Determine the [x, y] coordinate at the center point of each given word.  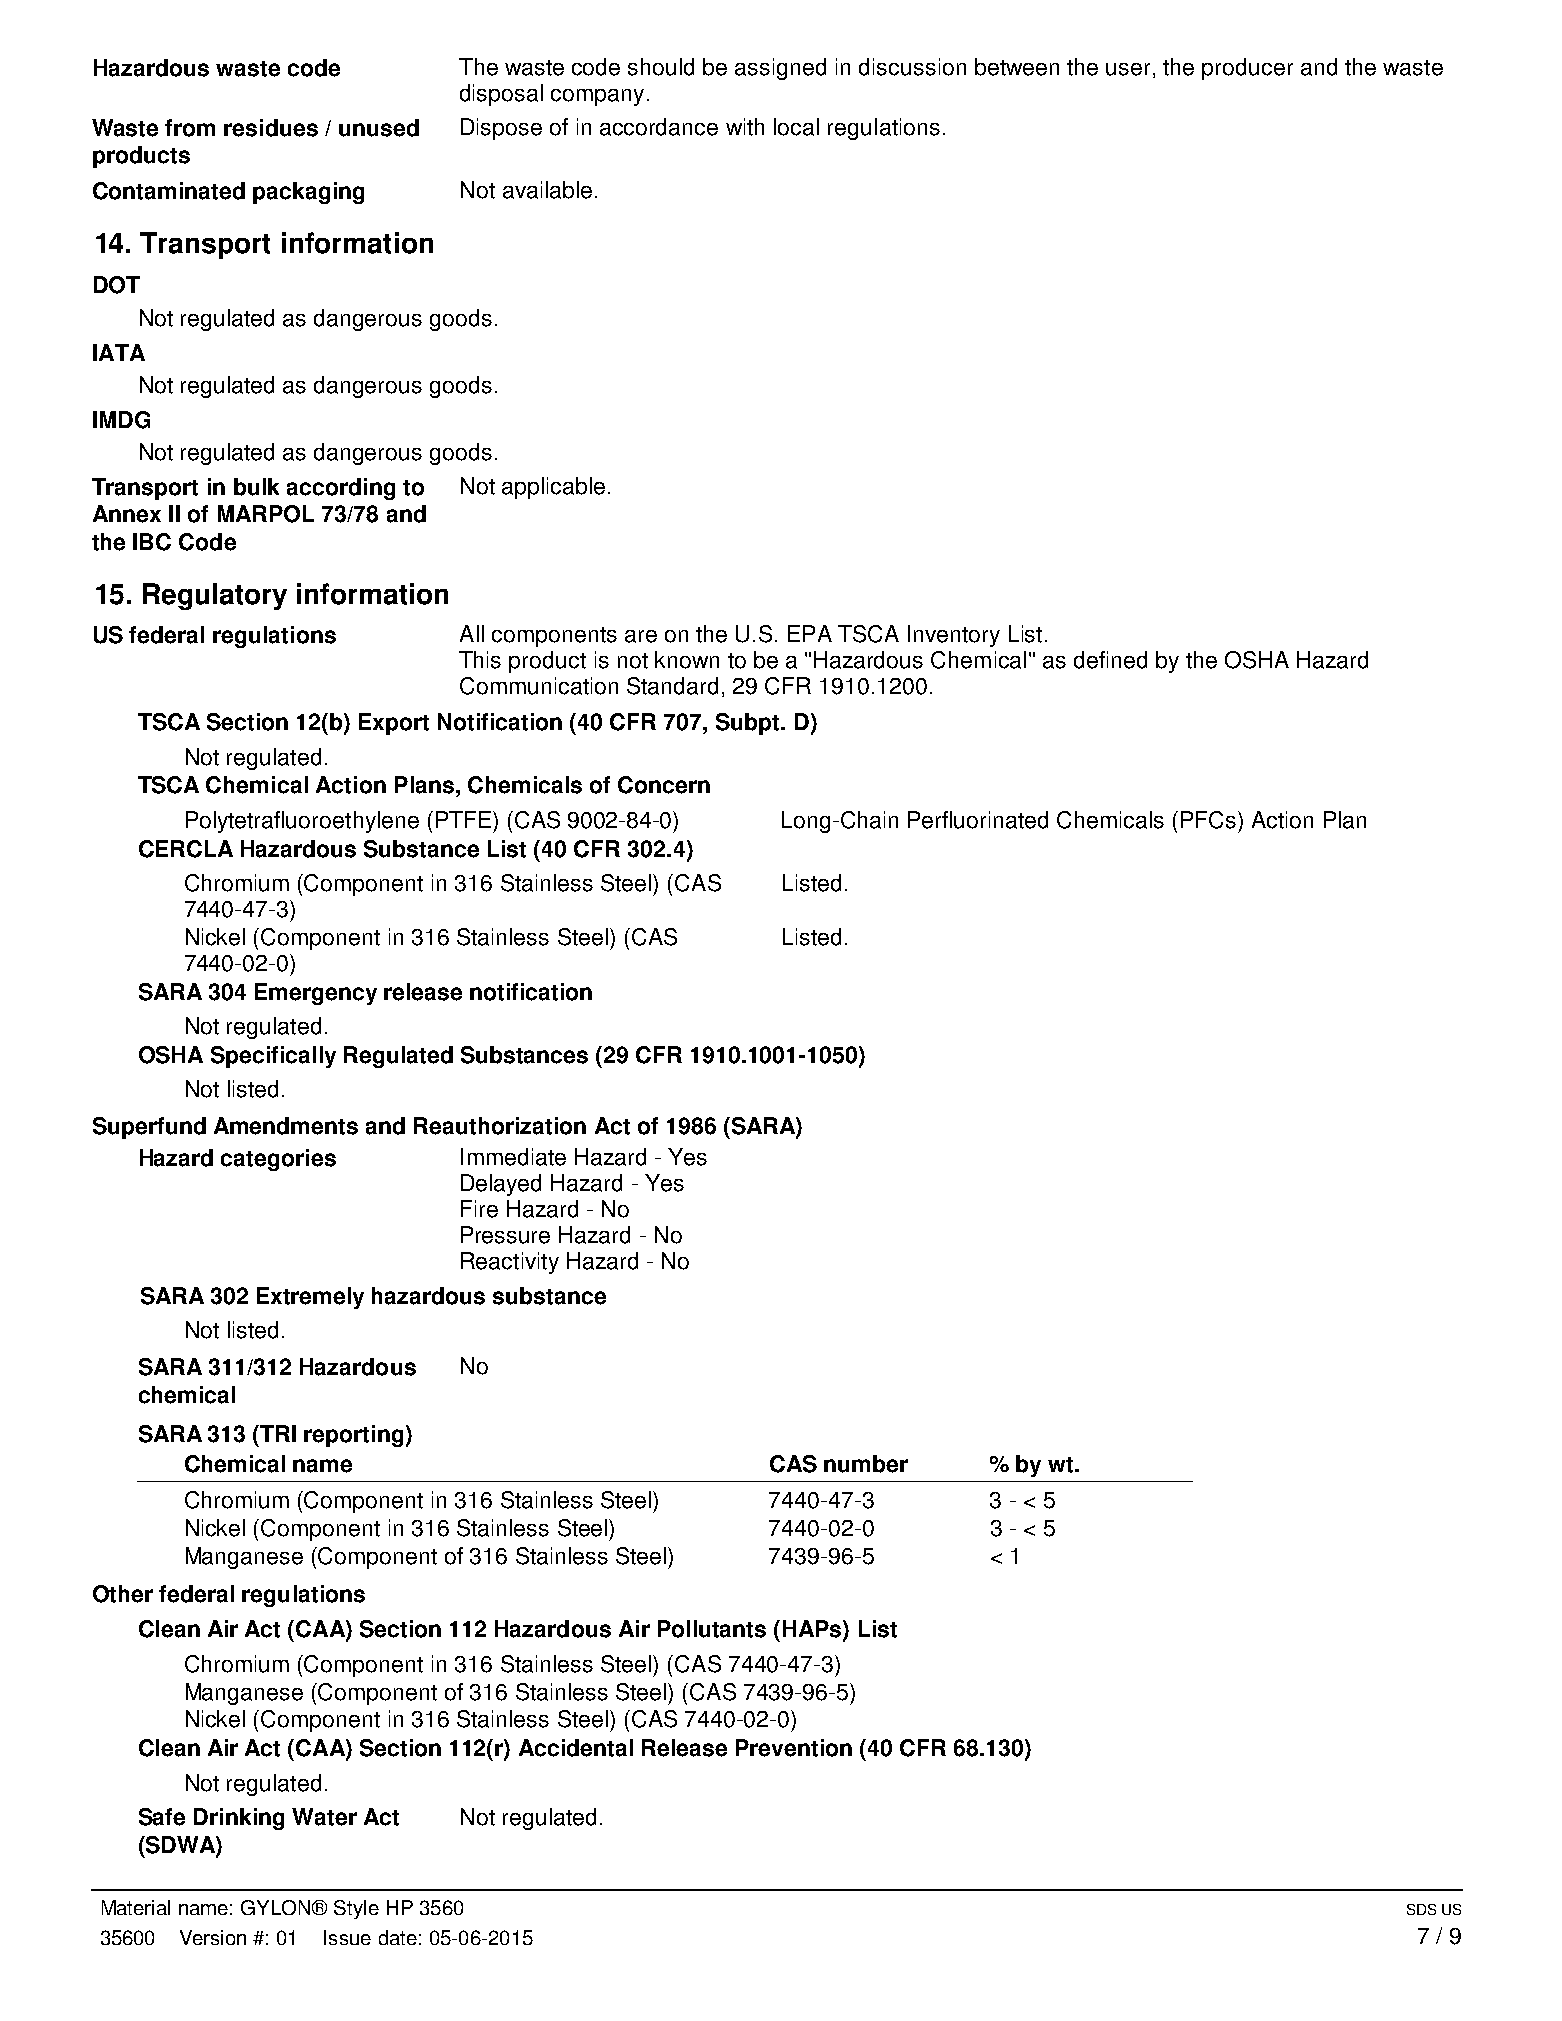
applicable [553, 488]
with [745, 127]
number [866, 1464]
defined [1110, 660]
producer [1247, 69]
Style [356, 1909]
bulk [256, 487]
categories [278, 1160]
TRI [277, 1433]
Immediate [513, 1157]
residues [271, 128]
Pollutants [712, 1629]
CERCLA [186, 849]
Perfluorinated [978, 820]
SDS [1421, 1909]
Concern [664, 785]
